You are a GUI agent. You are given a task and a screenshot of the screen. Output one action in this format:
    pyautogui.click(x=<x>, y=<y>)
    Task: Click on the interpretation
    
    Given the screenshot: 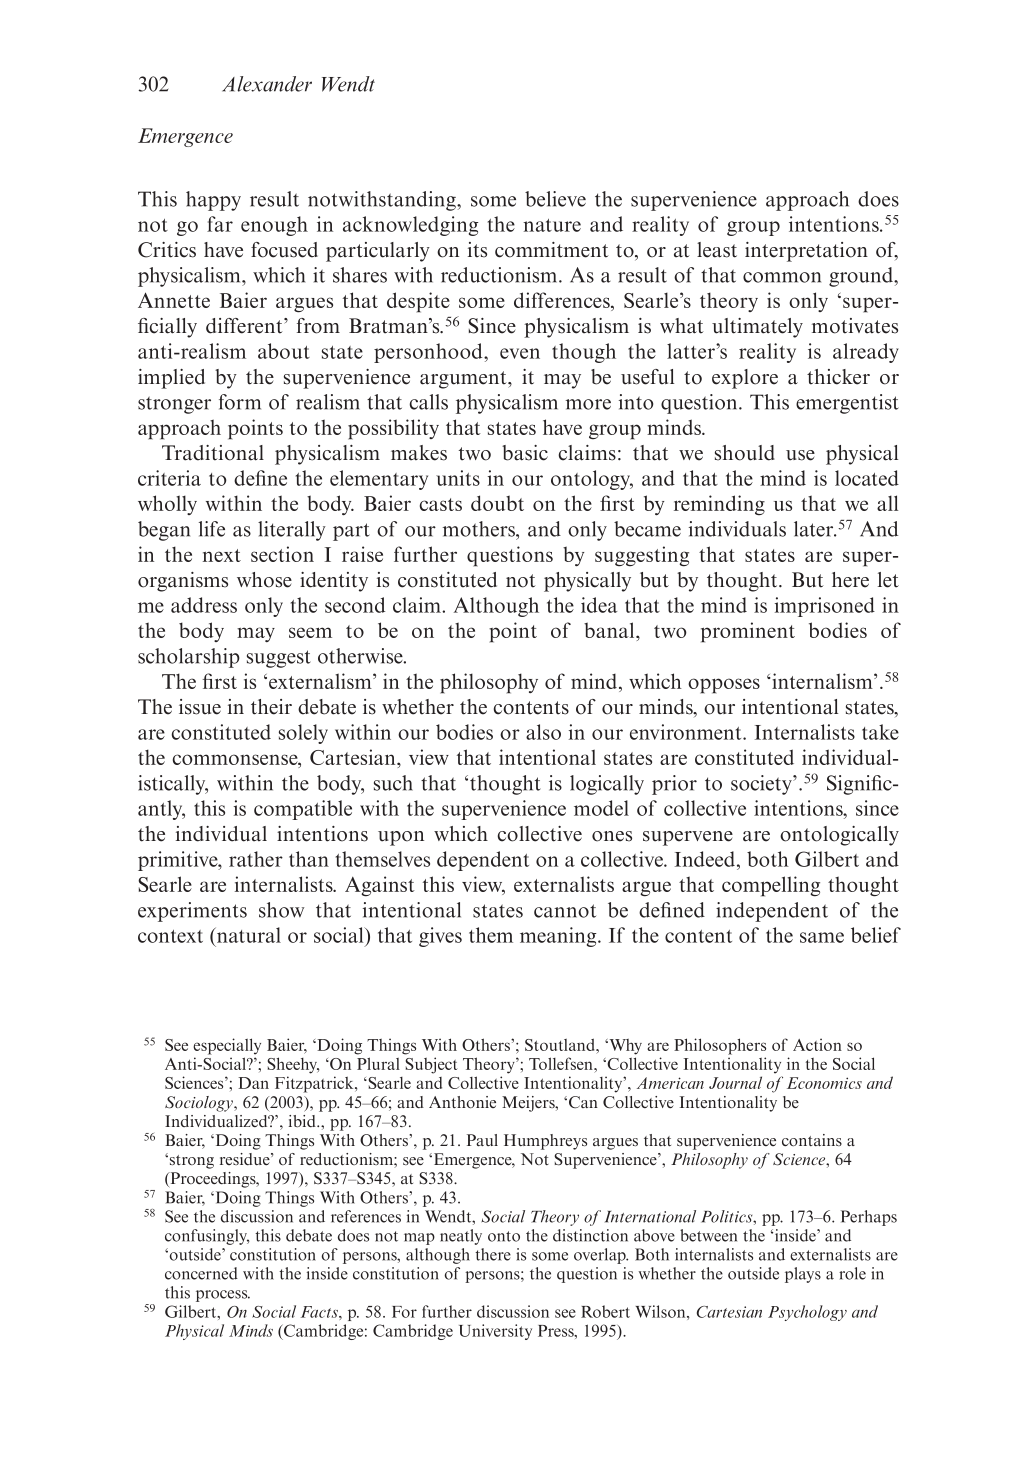 What is the action you would take?
    pyautogui.click(x=806, y=252)
